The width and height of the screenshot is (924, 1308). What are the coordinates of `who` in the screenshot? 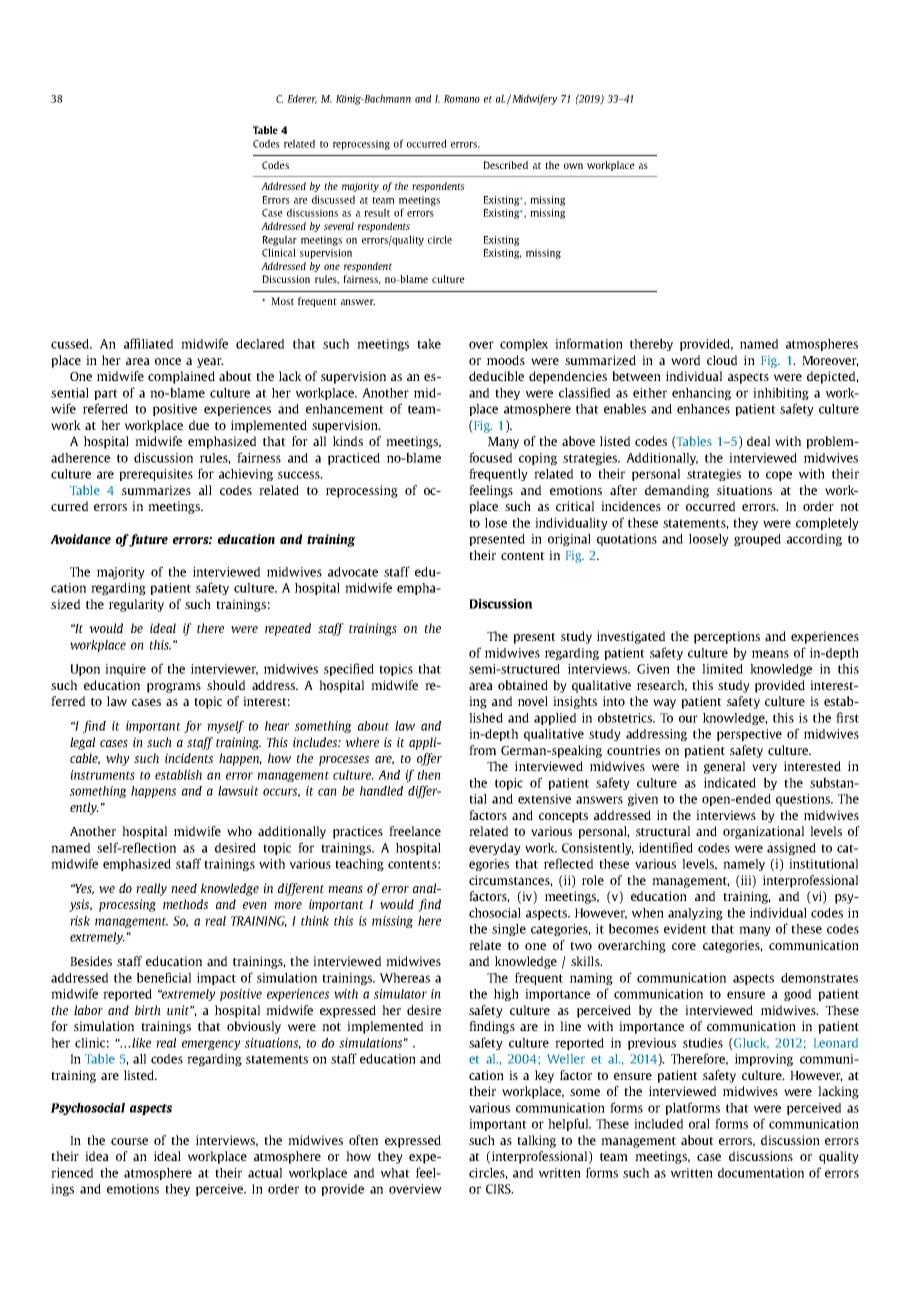 It's located at (239, 831).
